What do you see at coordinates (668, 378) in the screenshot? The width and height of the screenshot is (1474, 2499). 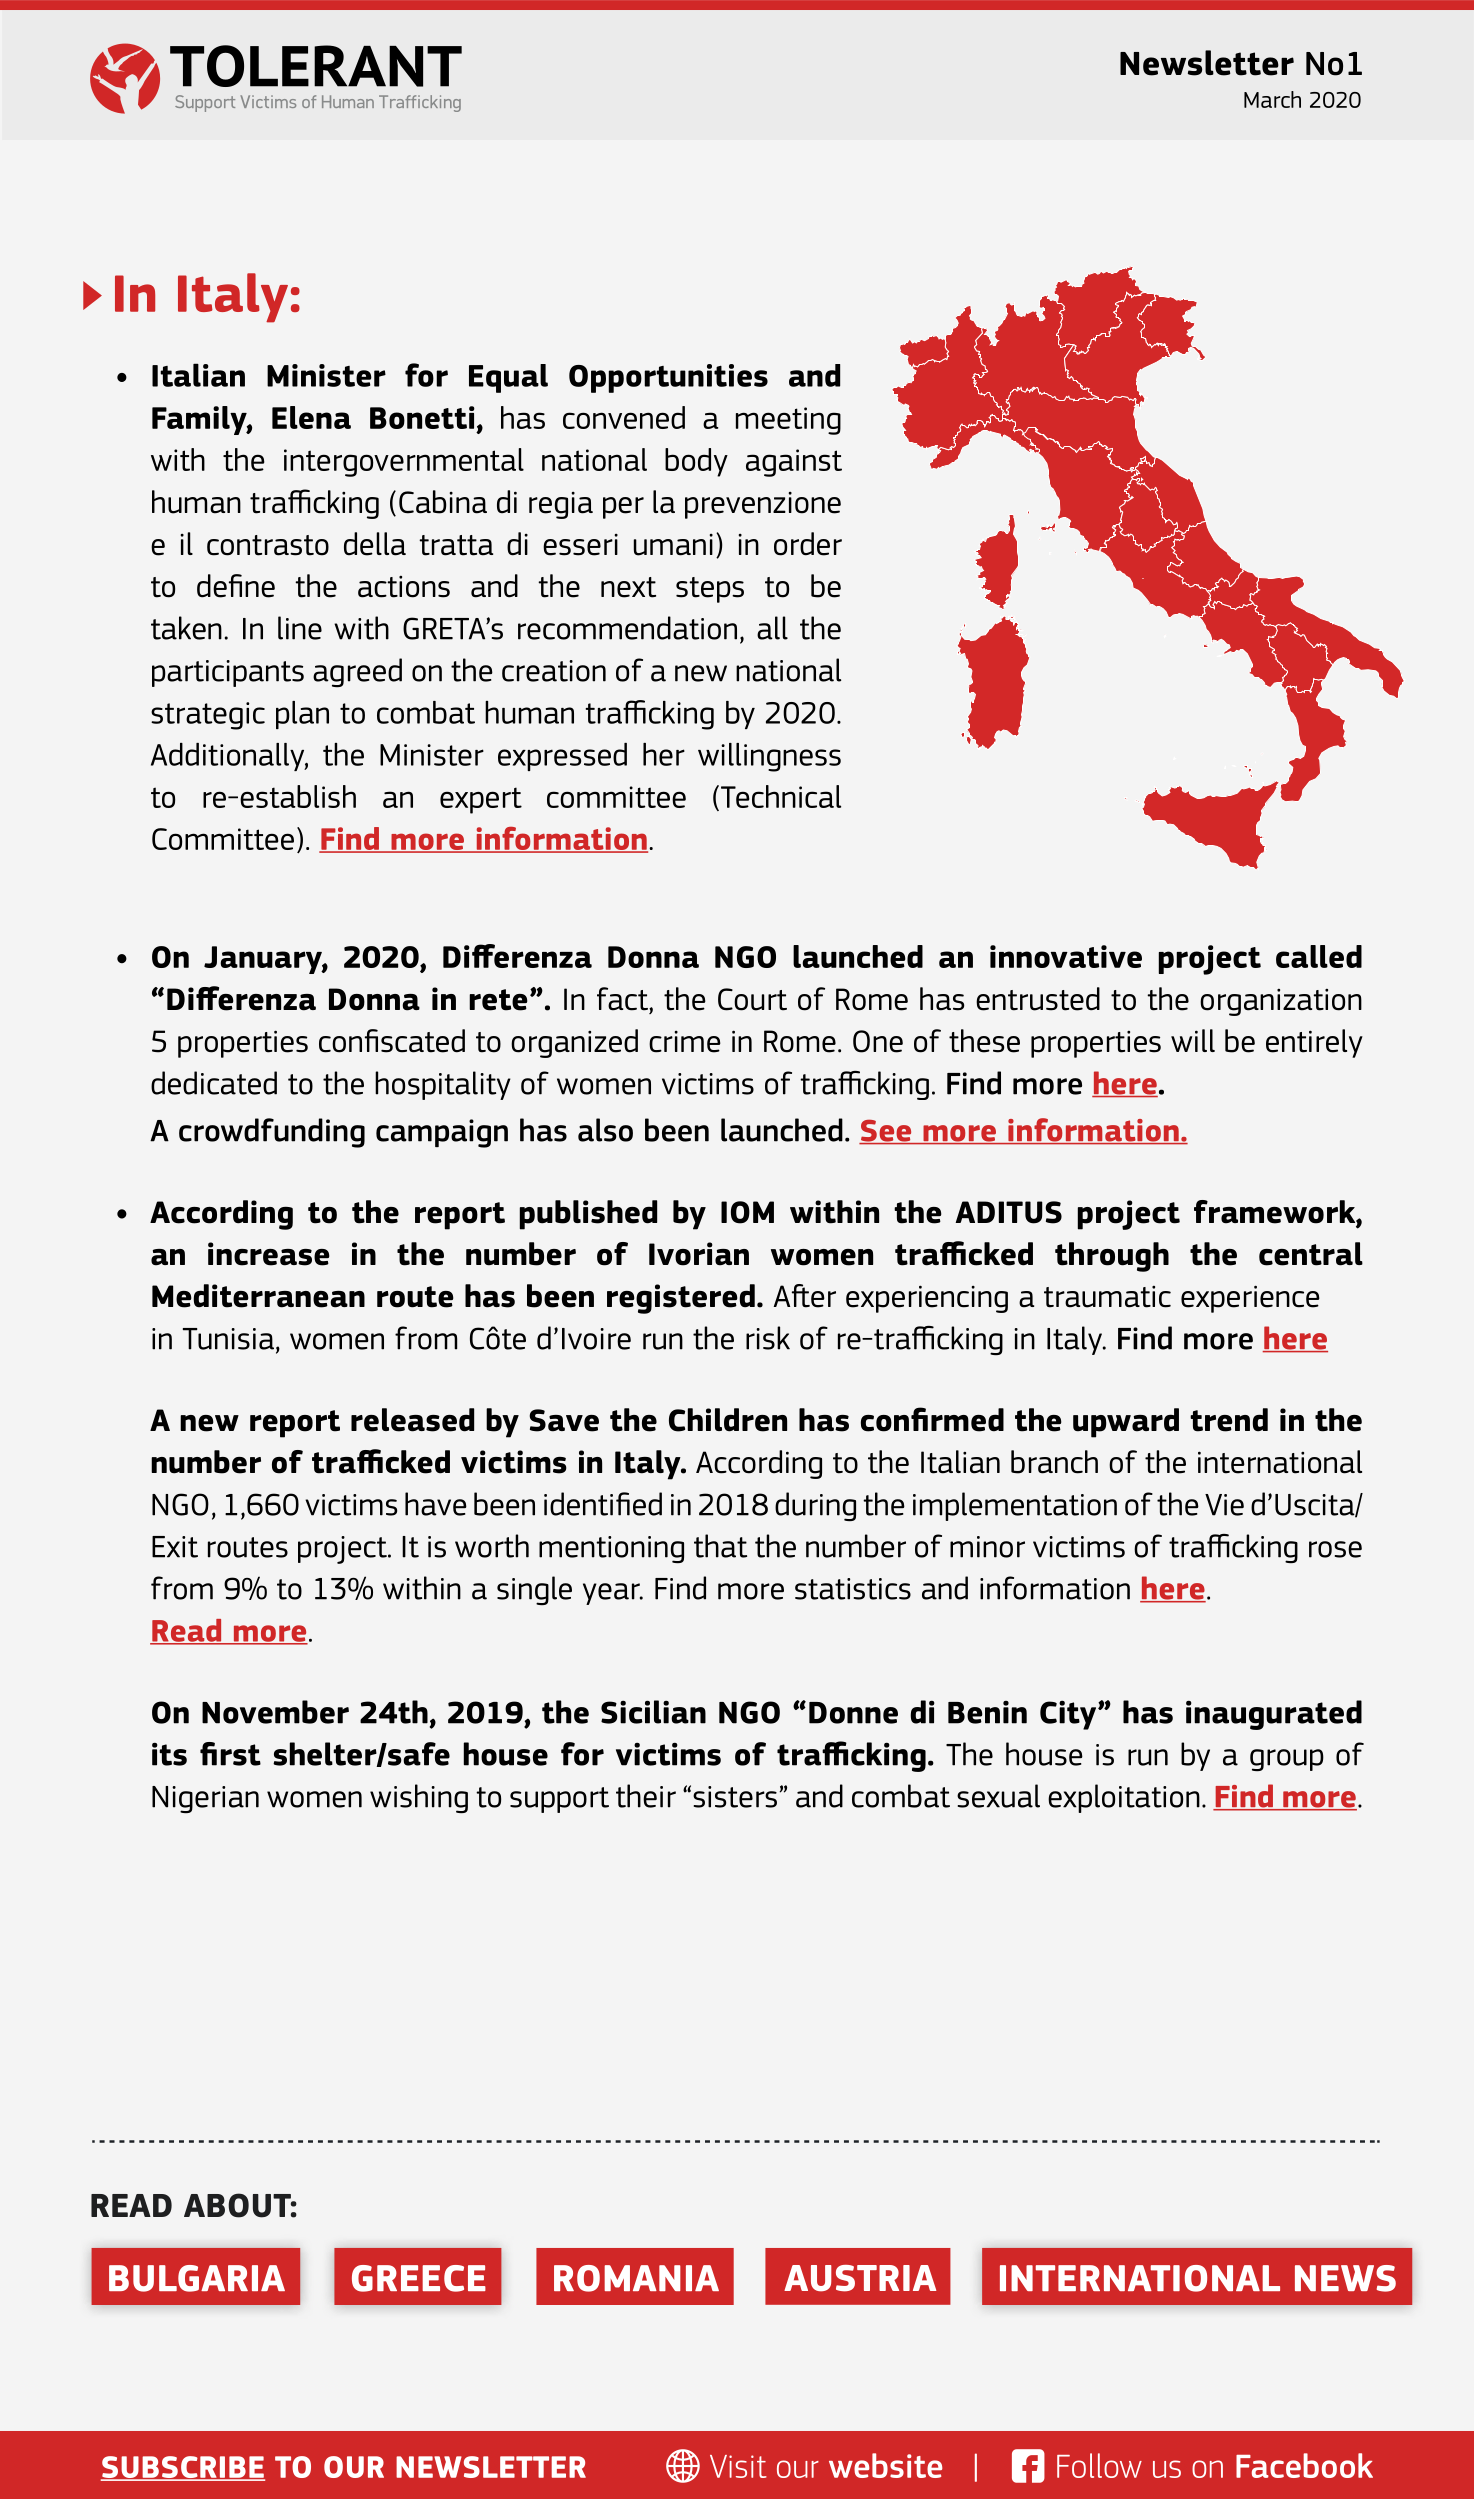 I see `Opportunities` at bounding box center [668, 378].
